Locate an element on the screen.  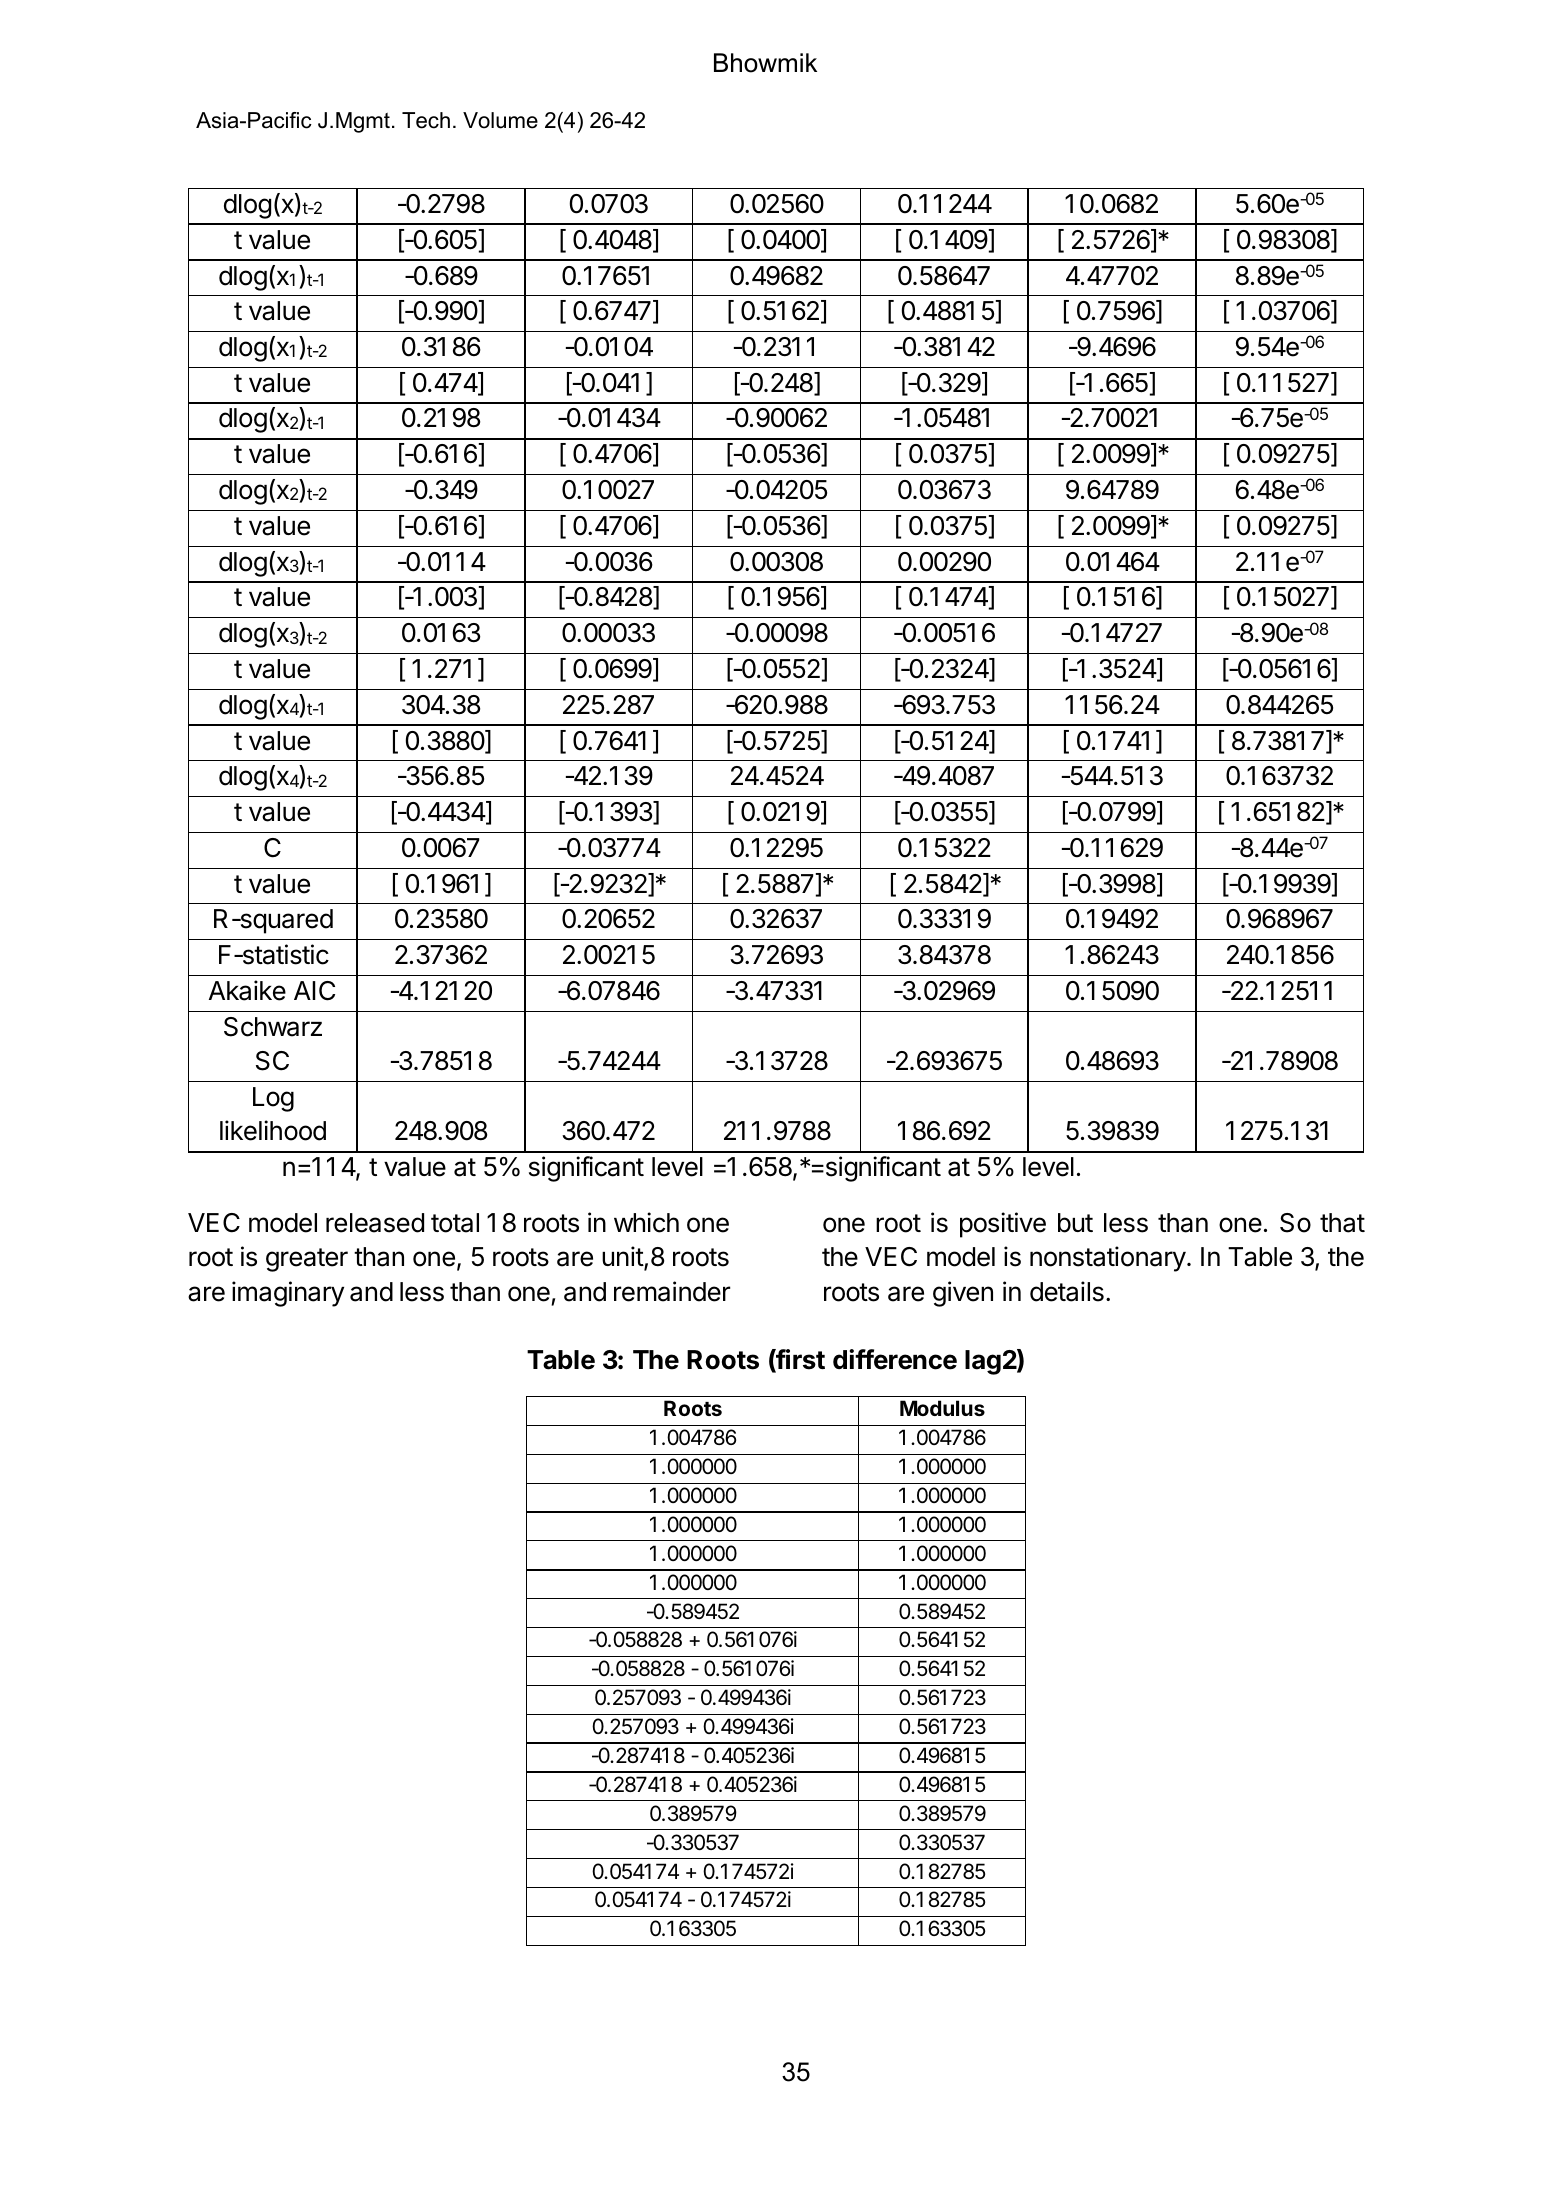
Schwarz is located at coordinates (273, 1027).
